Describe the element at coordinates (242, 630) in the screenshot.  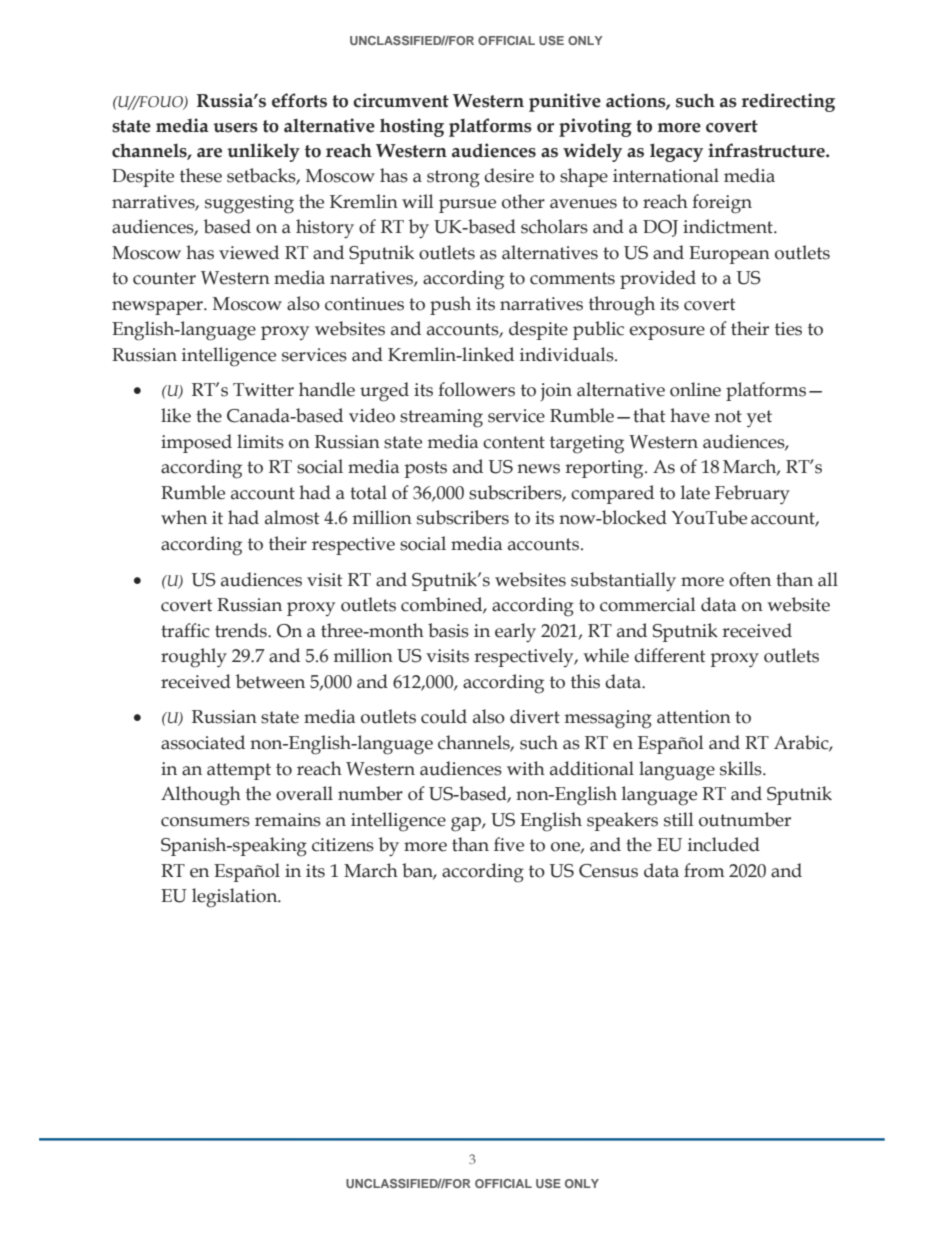
I see `trends` at that location.
